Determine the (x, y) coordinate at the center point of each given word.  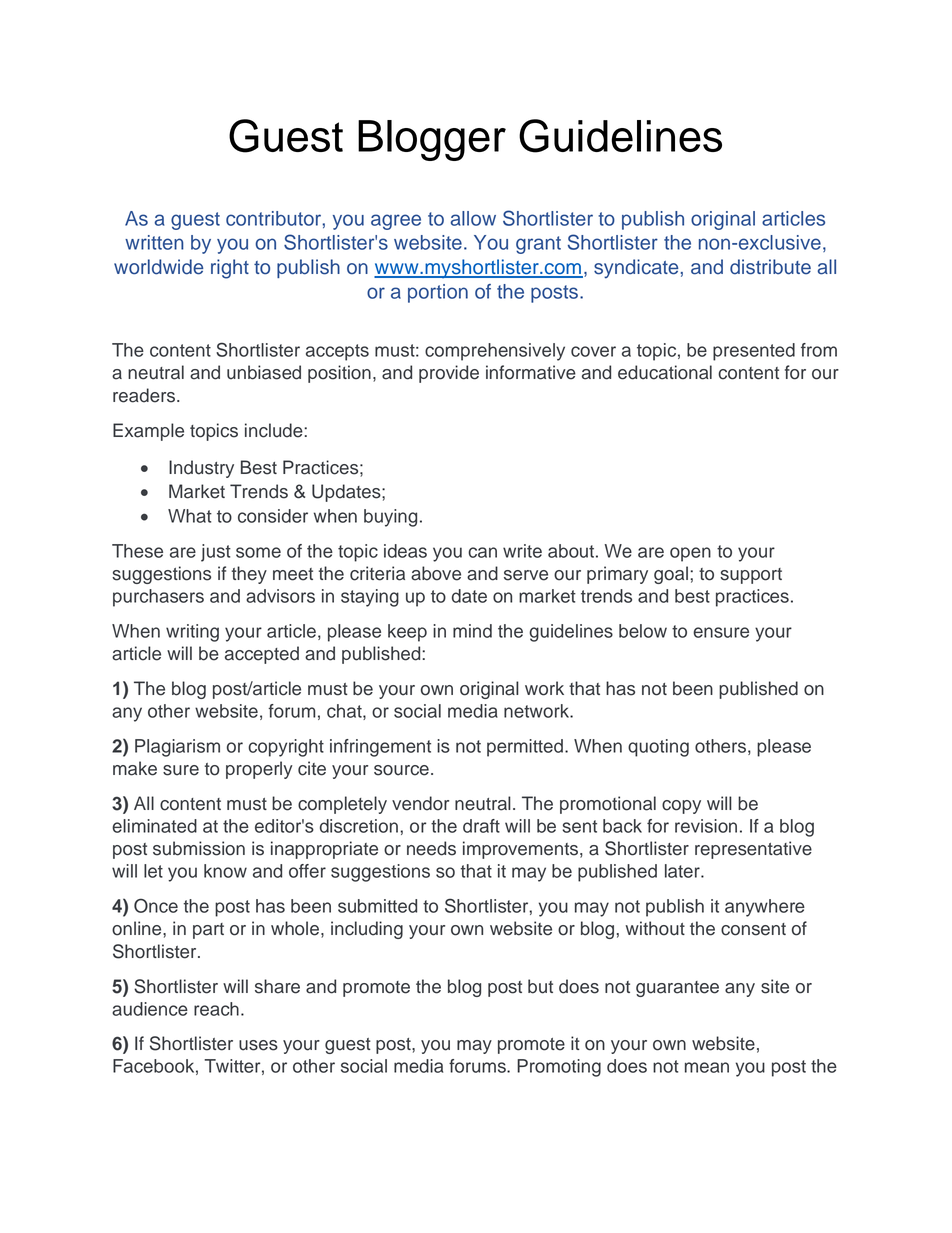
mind (472, 631)
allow (473, 218)
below (643, 631)
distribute (770, 267)
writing (192, 633)
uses (258, 1045)
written (154, 242)
